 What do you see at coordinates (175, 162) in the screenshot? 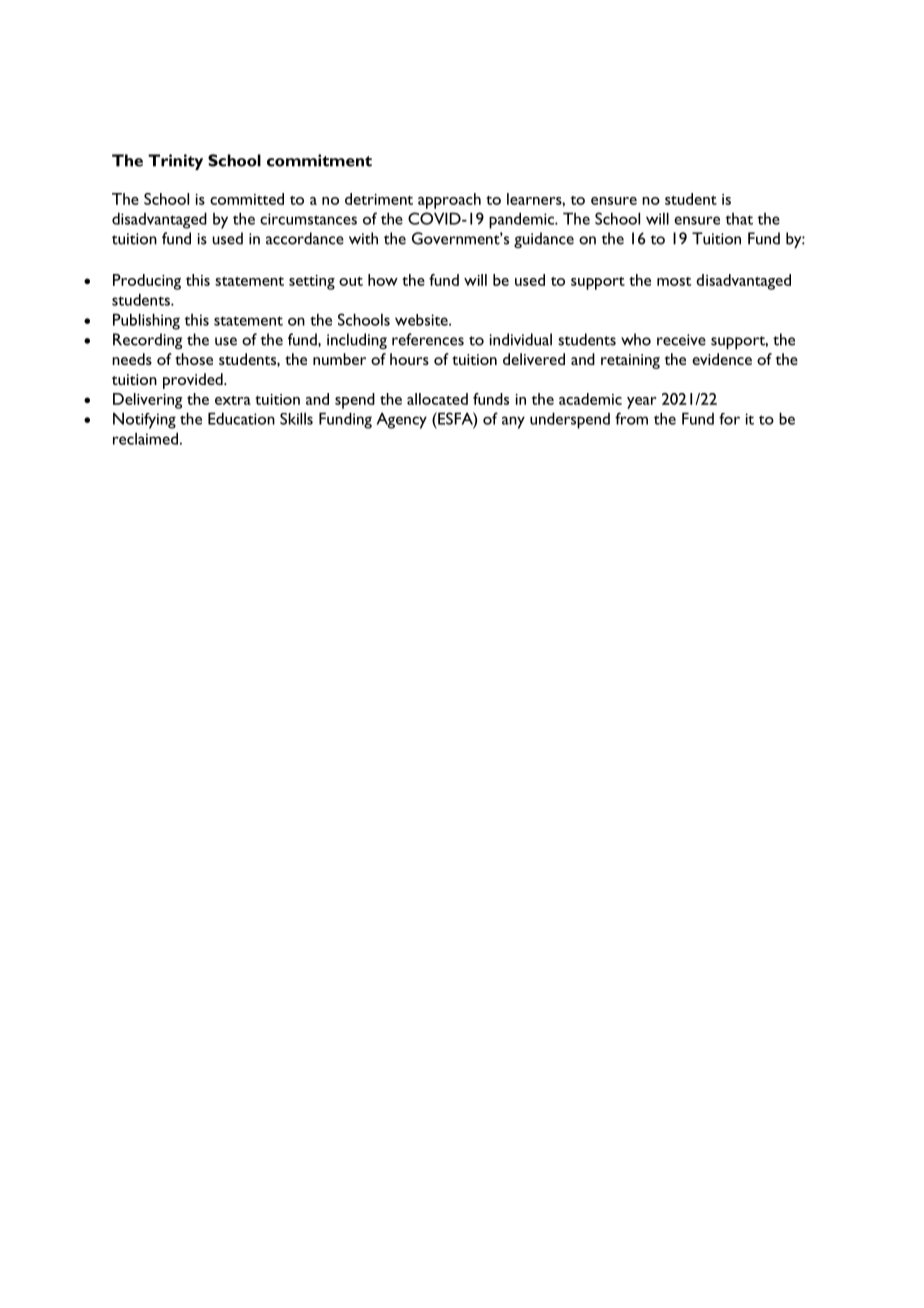
I see `Trinity` at bounding box center [175, 162].
